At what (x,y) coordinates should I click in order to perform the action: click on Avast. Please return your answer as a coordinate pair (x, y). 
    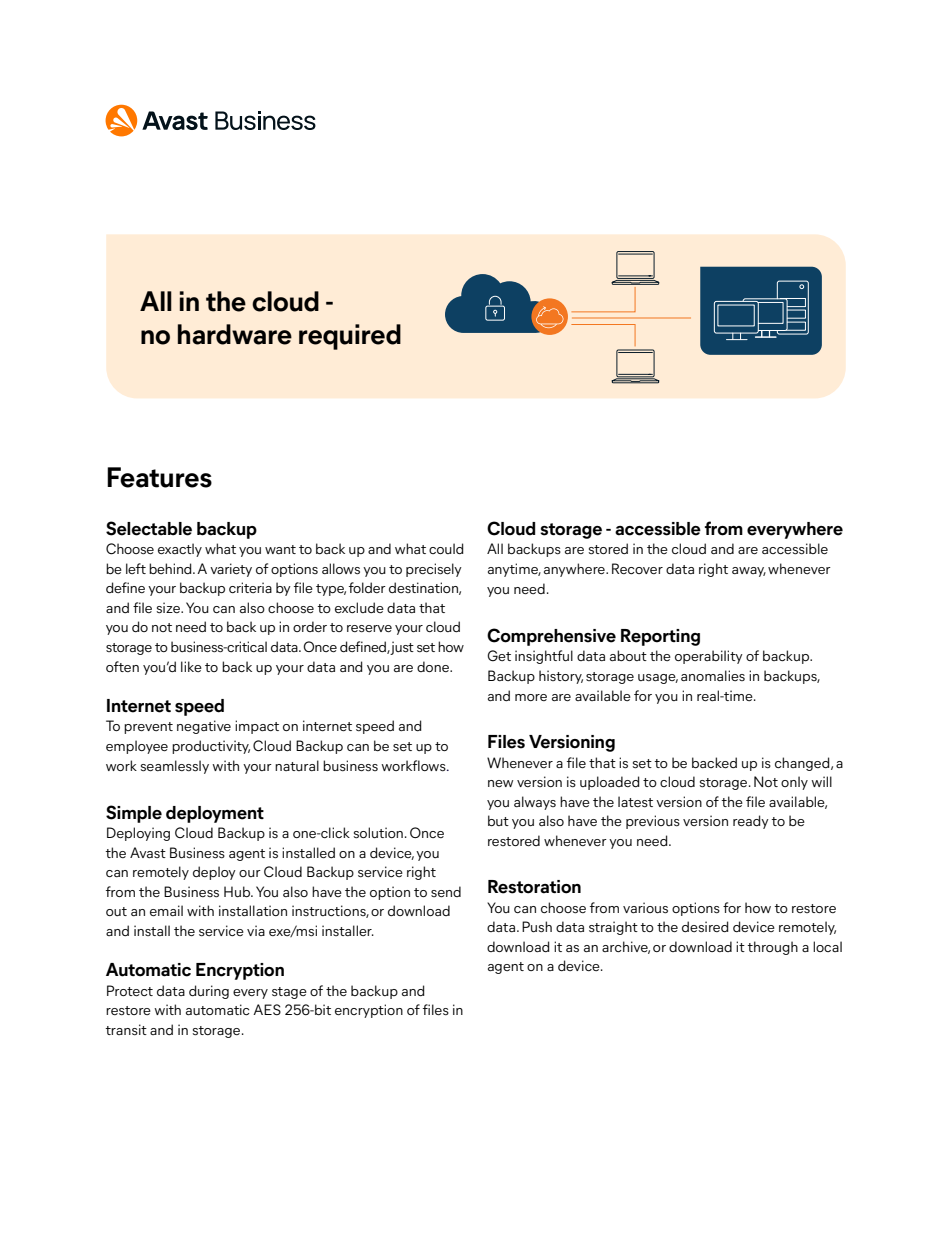
    Looking at the image, I should click on (148, 852).
